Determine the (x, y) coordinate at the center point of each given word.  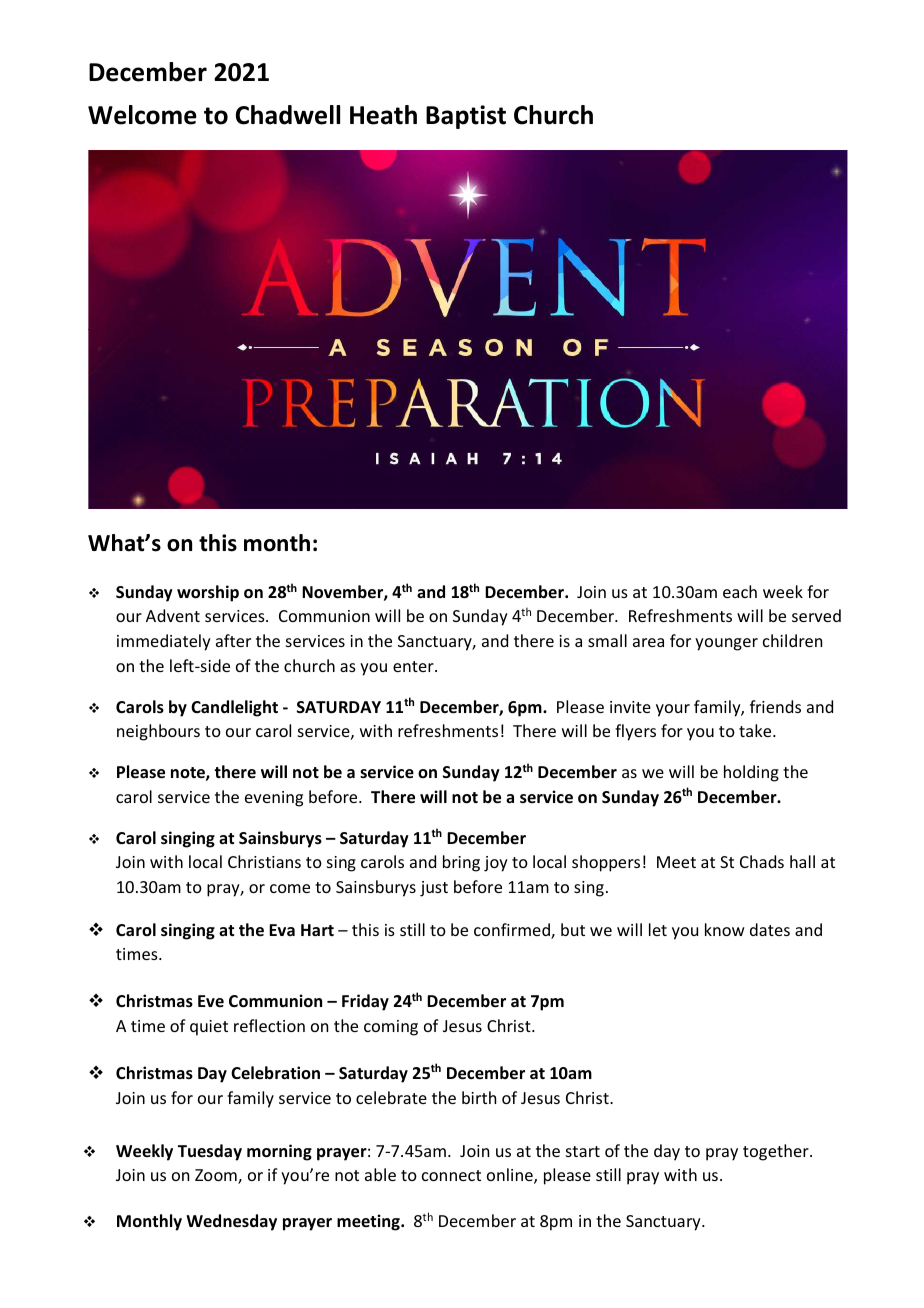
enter (414, 666)
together (777, 1152)
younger (726, 644)
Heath (383, 115)
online (511, 1176)
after (233, 640)
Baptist (466, 117)
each (740, 591)
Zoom (217, 1176)
